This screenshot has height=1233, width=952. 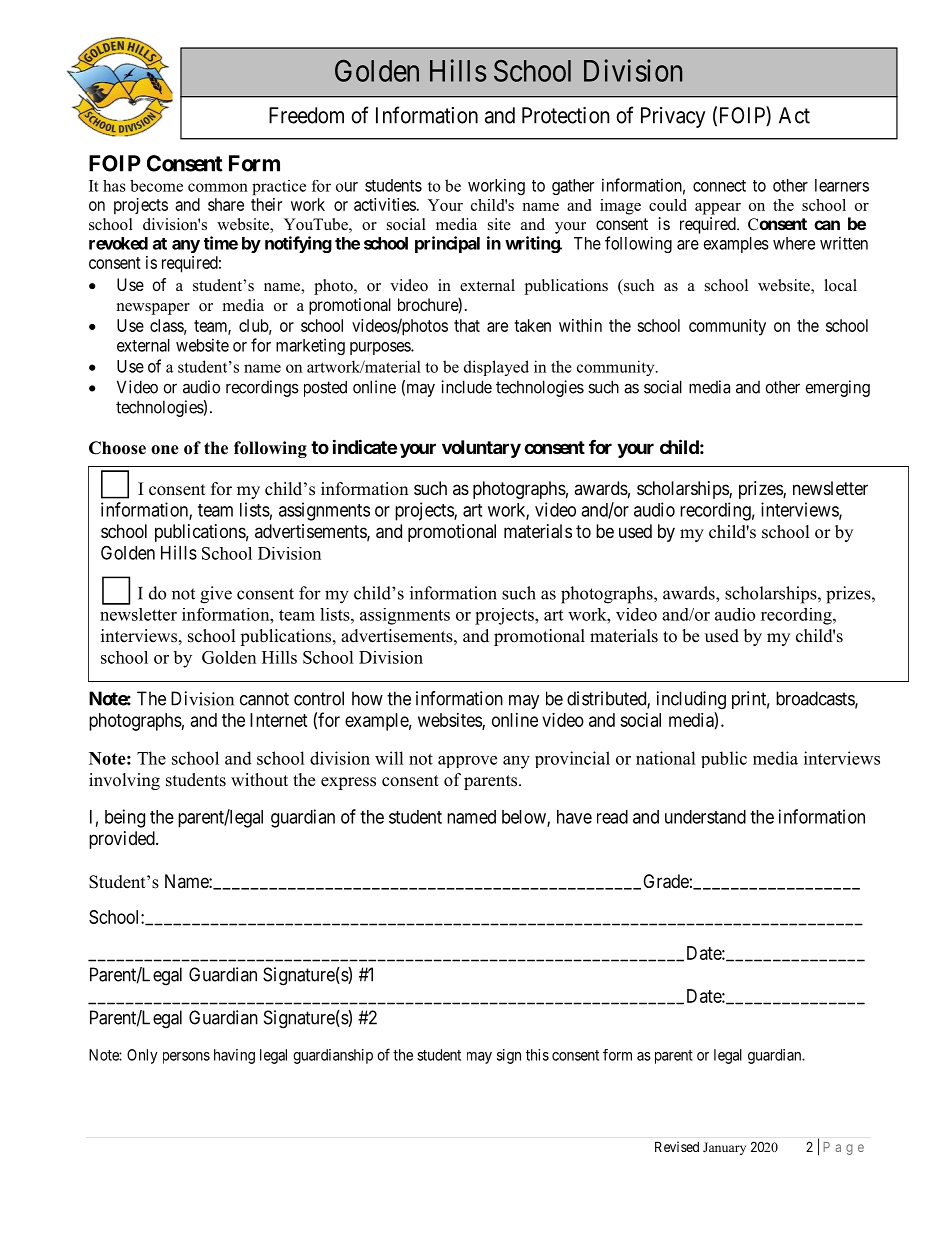 I want to click on including, so click(x=691, y=700).
